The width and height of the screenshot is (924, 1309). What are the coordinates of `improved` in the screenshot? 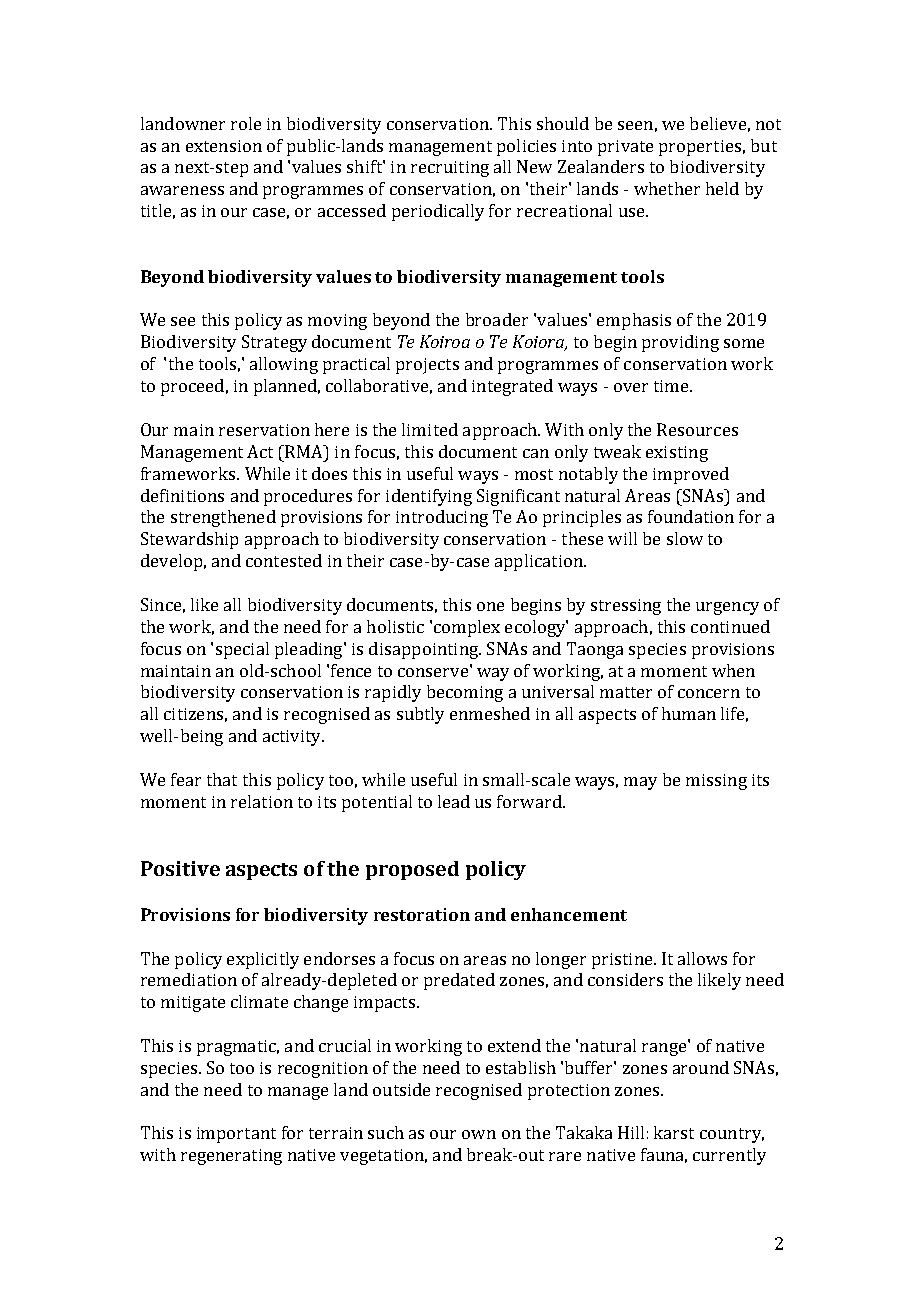 It's located at (691, 475).
